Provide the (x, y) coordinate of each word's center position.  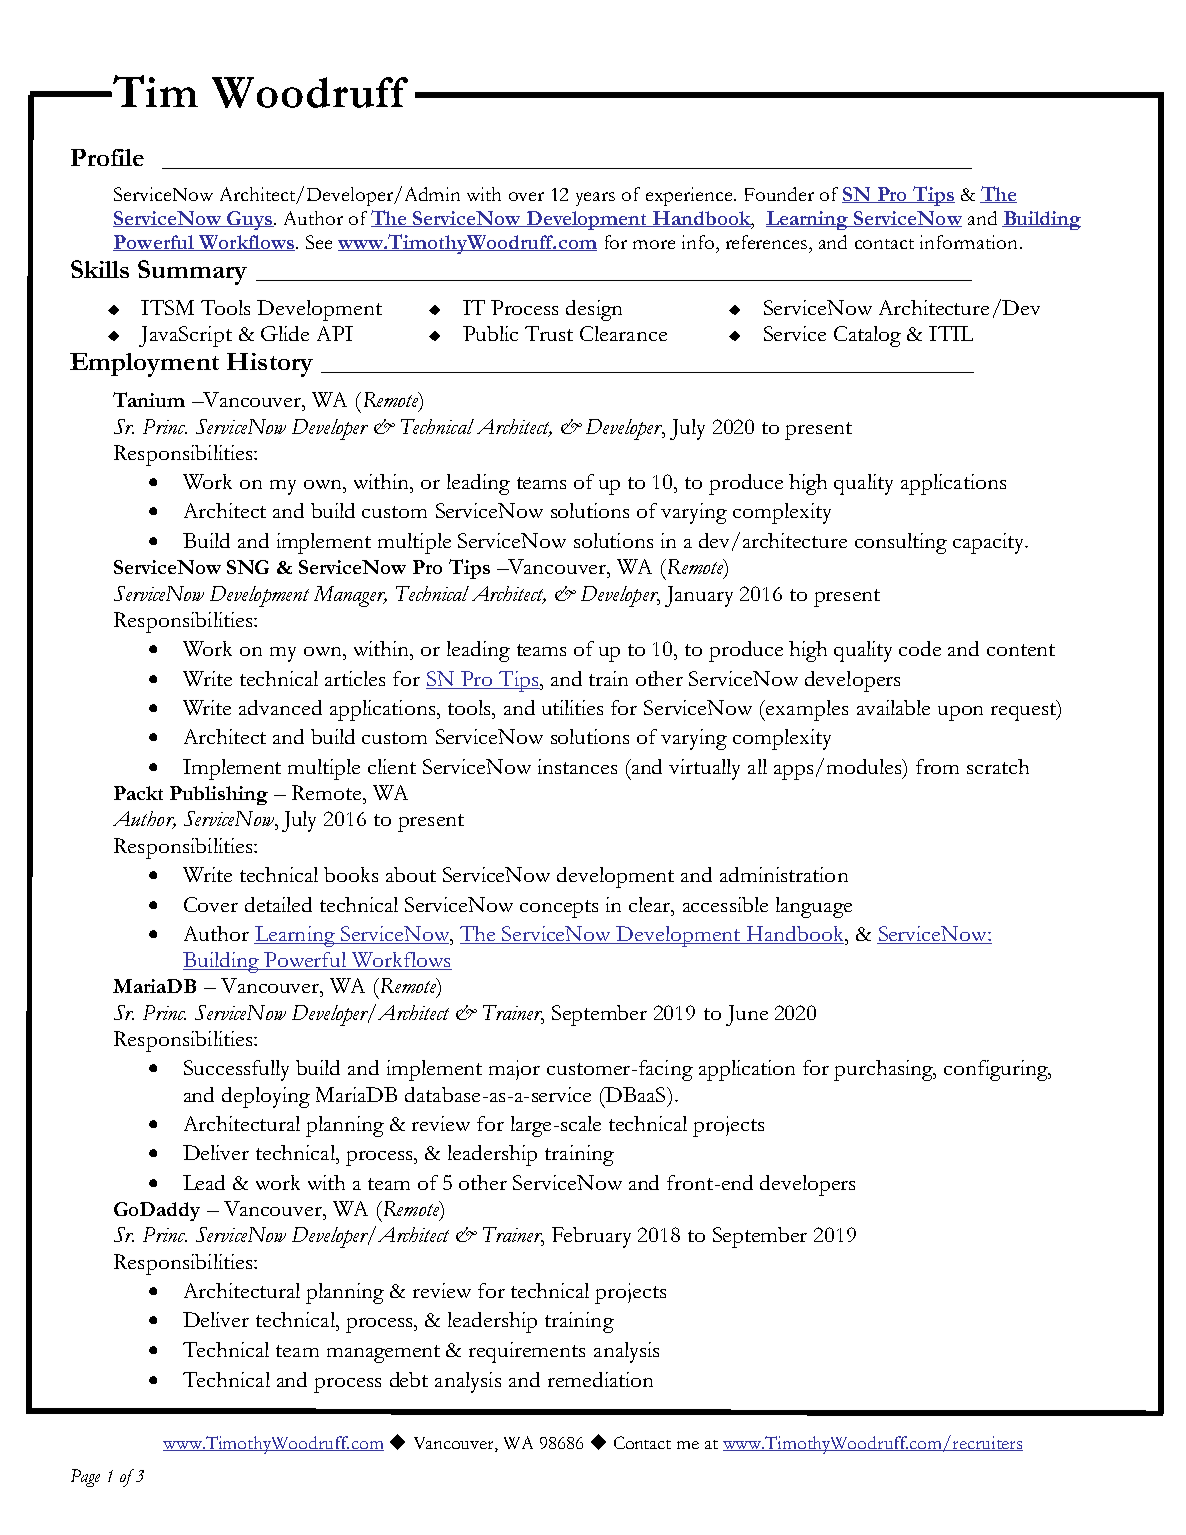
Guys (249, 220)
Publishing (219, 795)
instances (577, 766)
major (514, 1070)
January (699, 596)
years (595, 199)
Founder (779, 194)
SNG (248, 567)
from (937, 766)
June (747, 1015)
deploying (266, 1097)
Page (85, 1478)
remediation (600, 1379)
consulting (901, 543)
